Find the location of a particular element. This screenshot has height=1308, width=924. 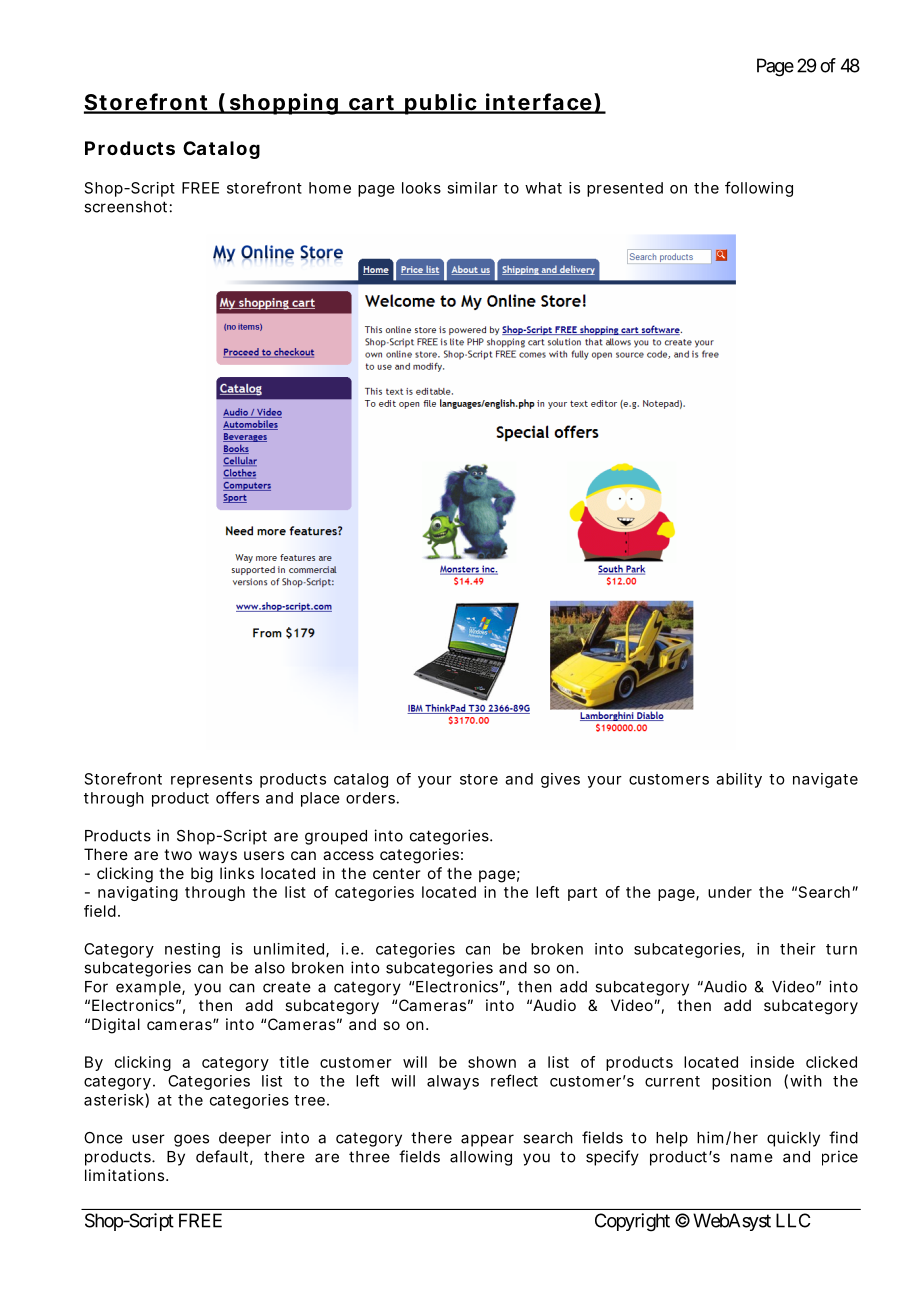

following is located at coordinates (759, 189).
